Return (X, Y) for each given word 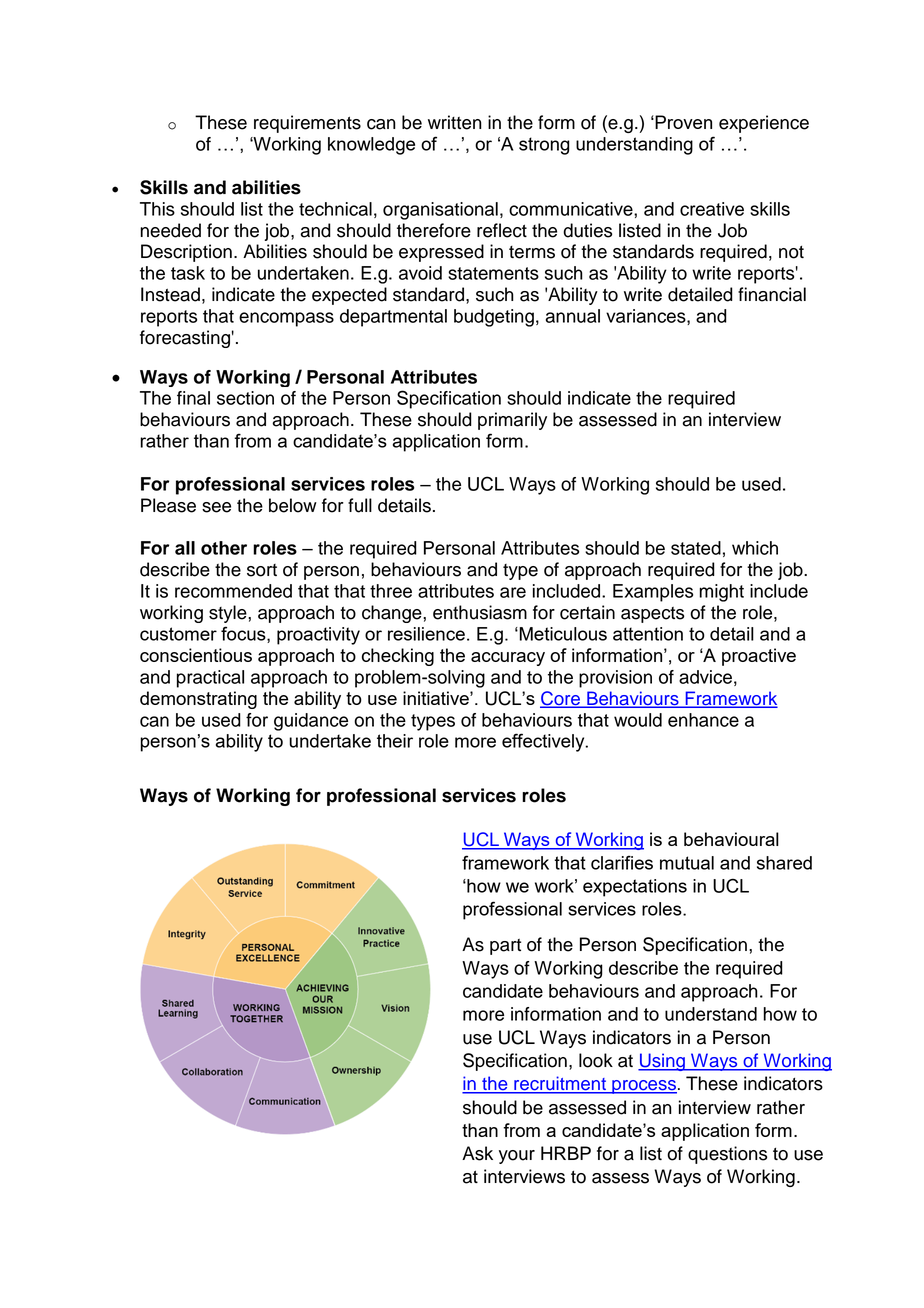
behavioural (731, 839)
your (517, 1157)
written (455, 122)
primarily (512, 421)
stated (696, 548)
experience (764, 124)
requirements (307, 124)
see (216, 507)
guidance (311, 722)
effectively (544, 742)
